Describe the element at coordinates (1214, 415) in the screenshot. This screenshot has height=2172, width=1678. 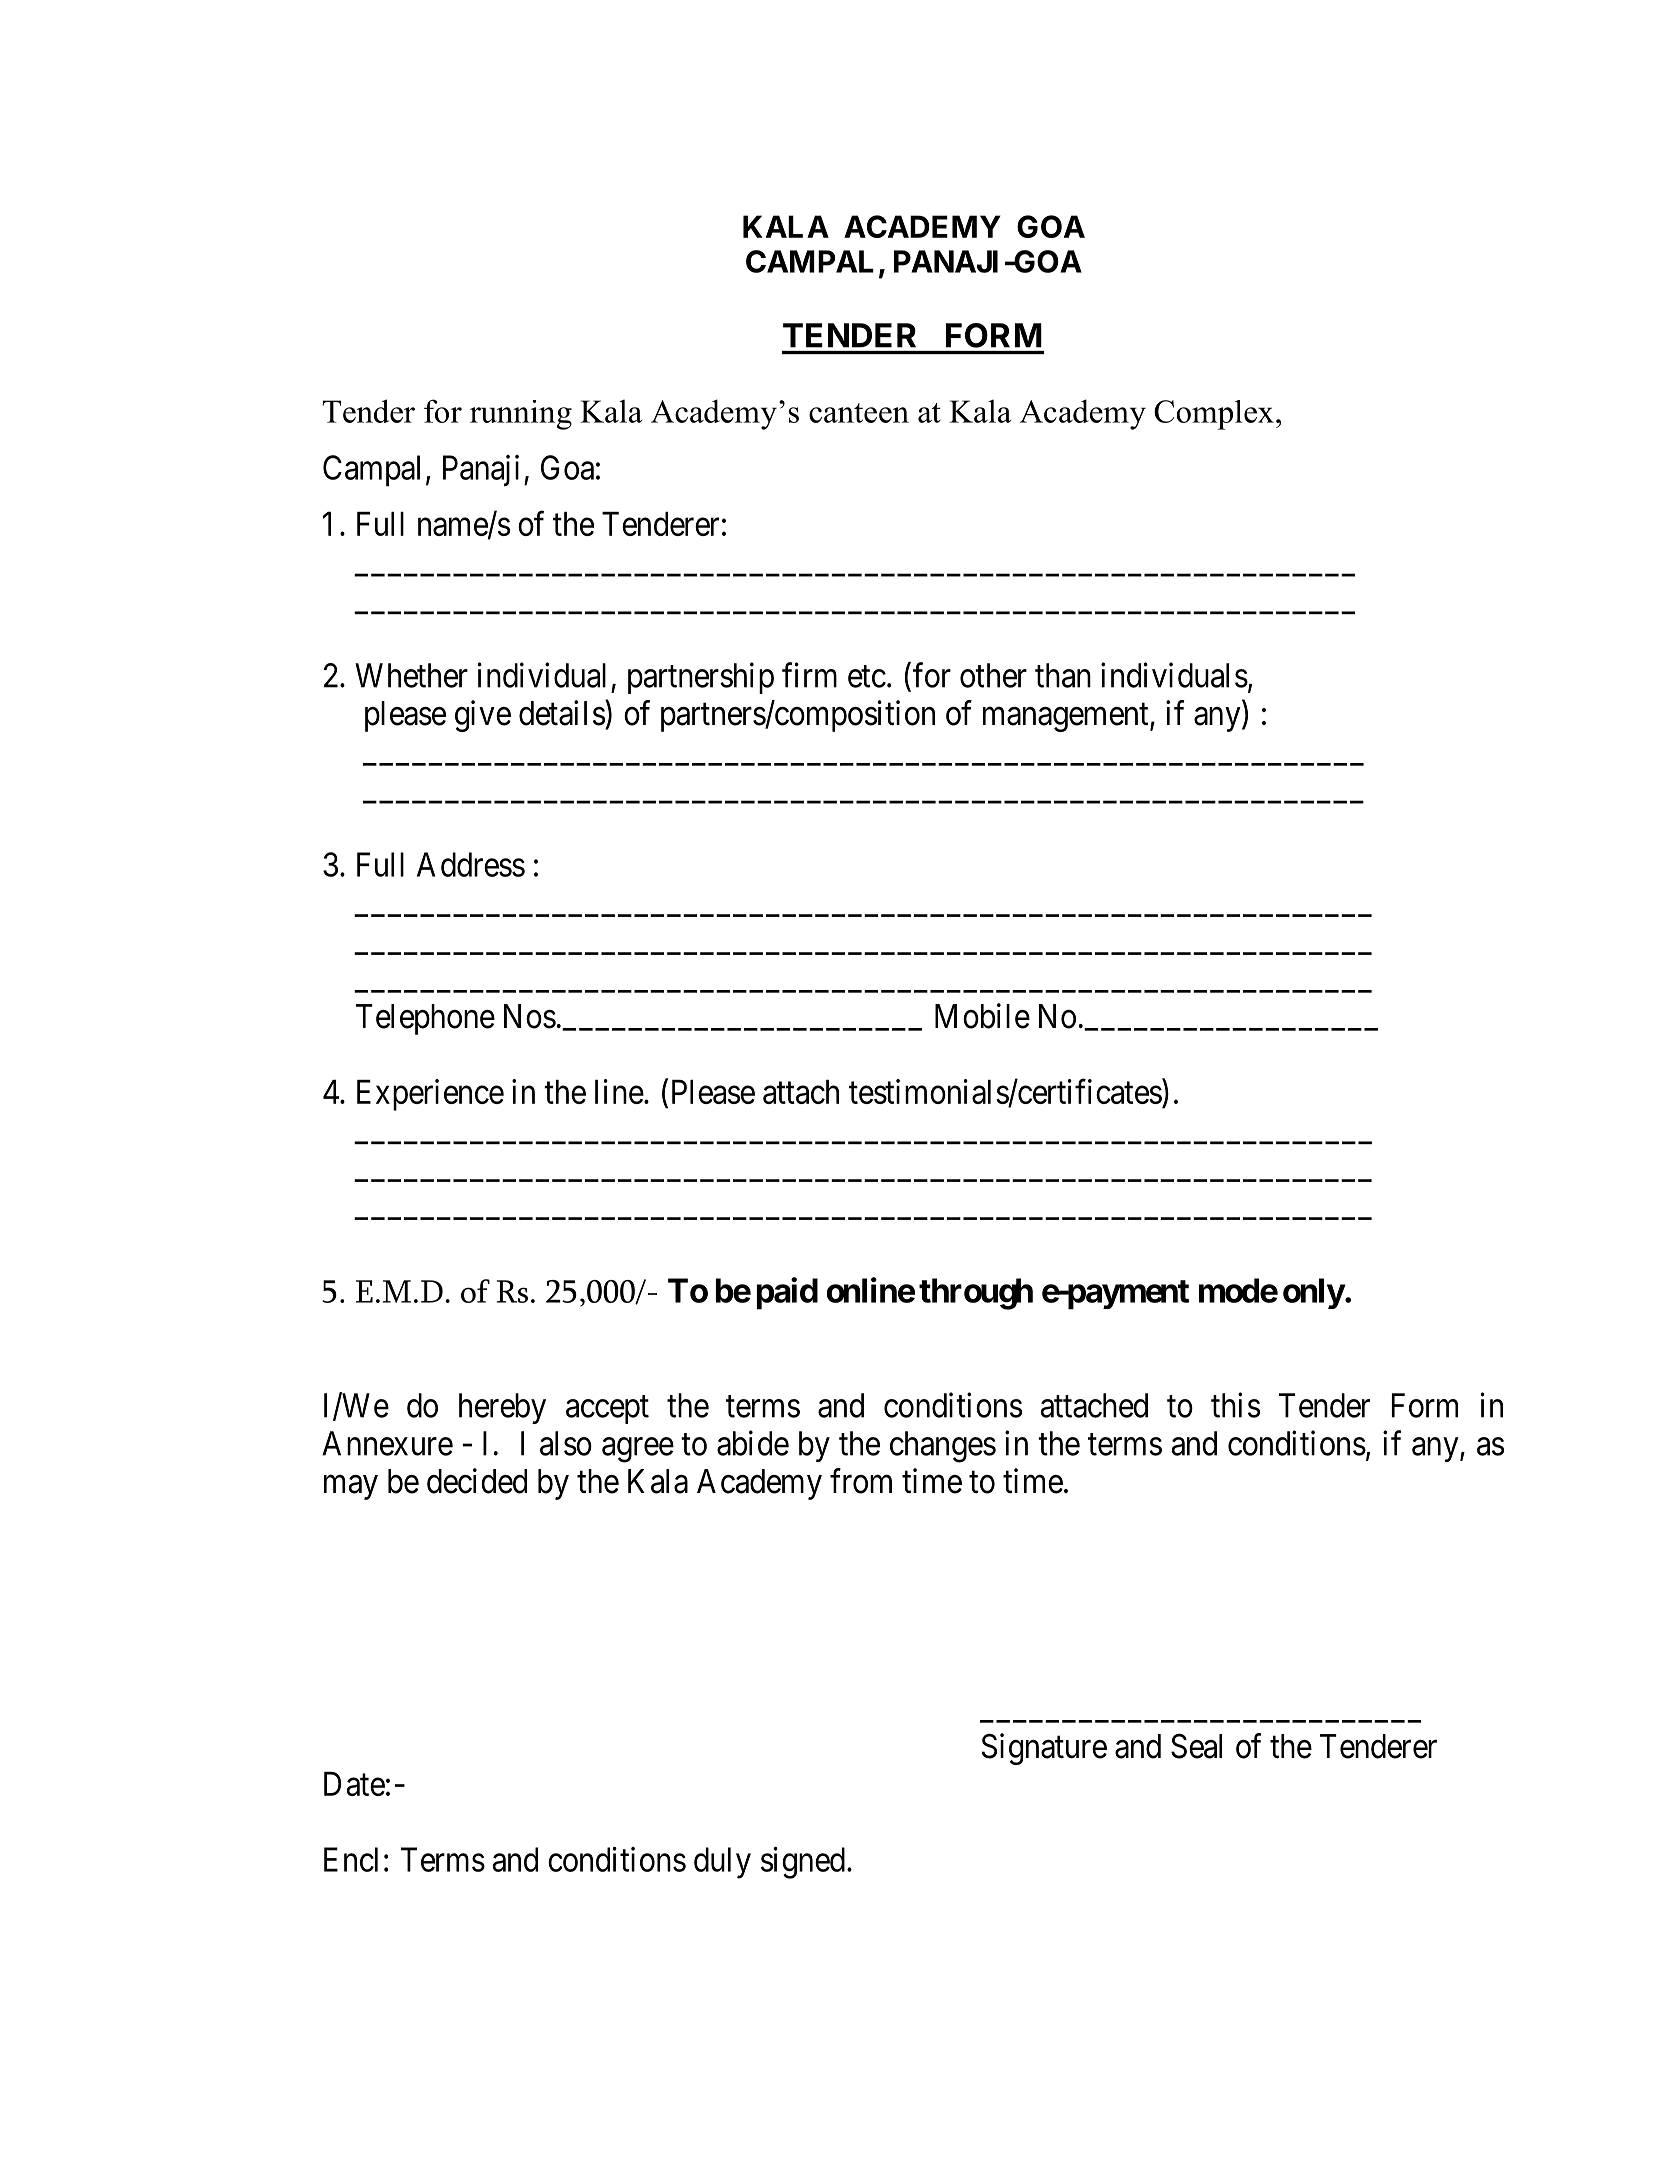
I see `Complex` at that location.
